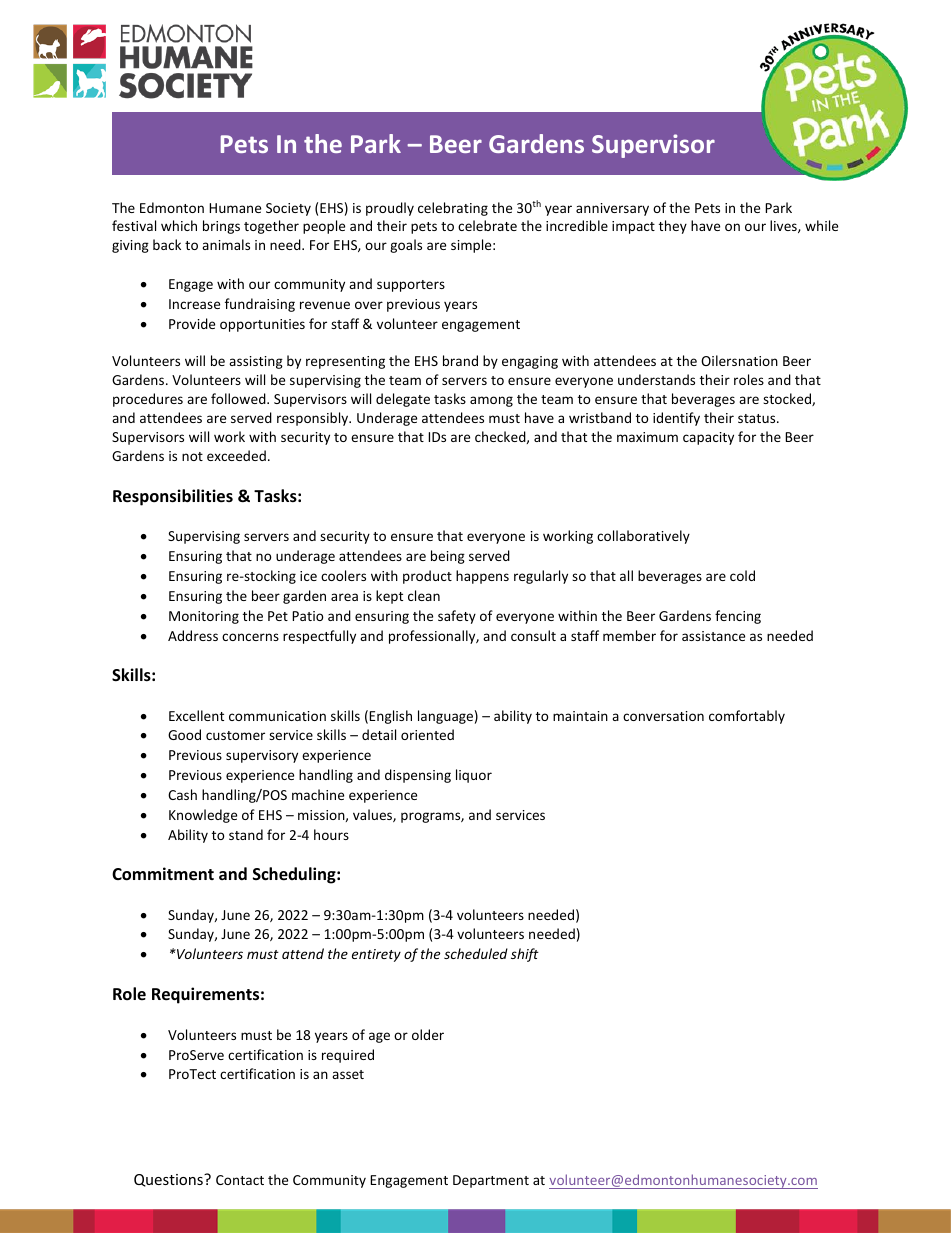 The width and height of the page is (952, 1233). I want to click on lives, so click(784, 226).
